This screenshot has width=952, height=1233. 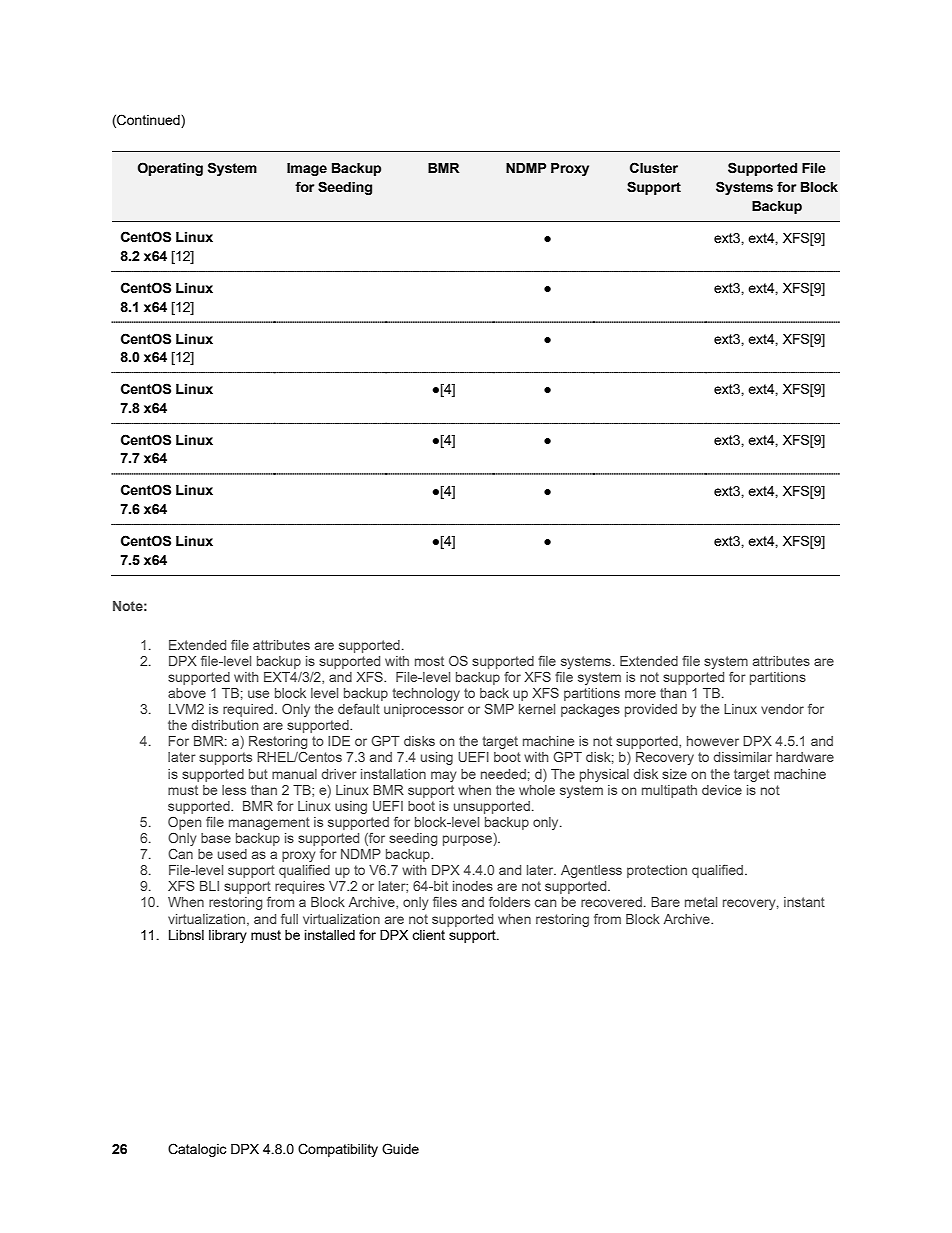 I want to click on Cluster, so click(x=654, y=168).
